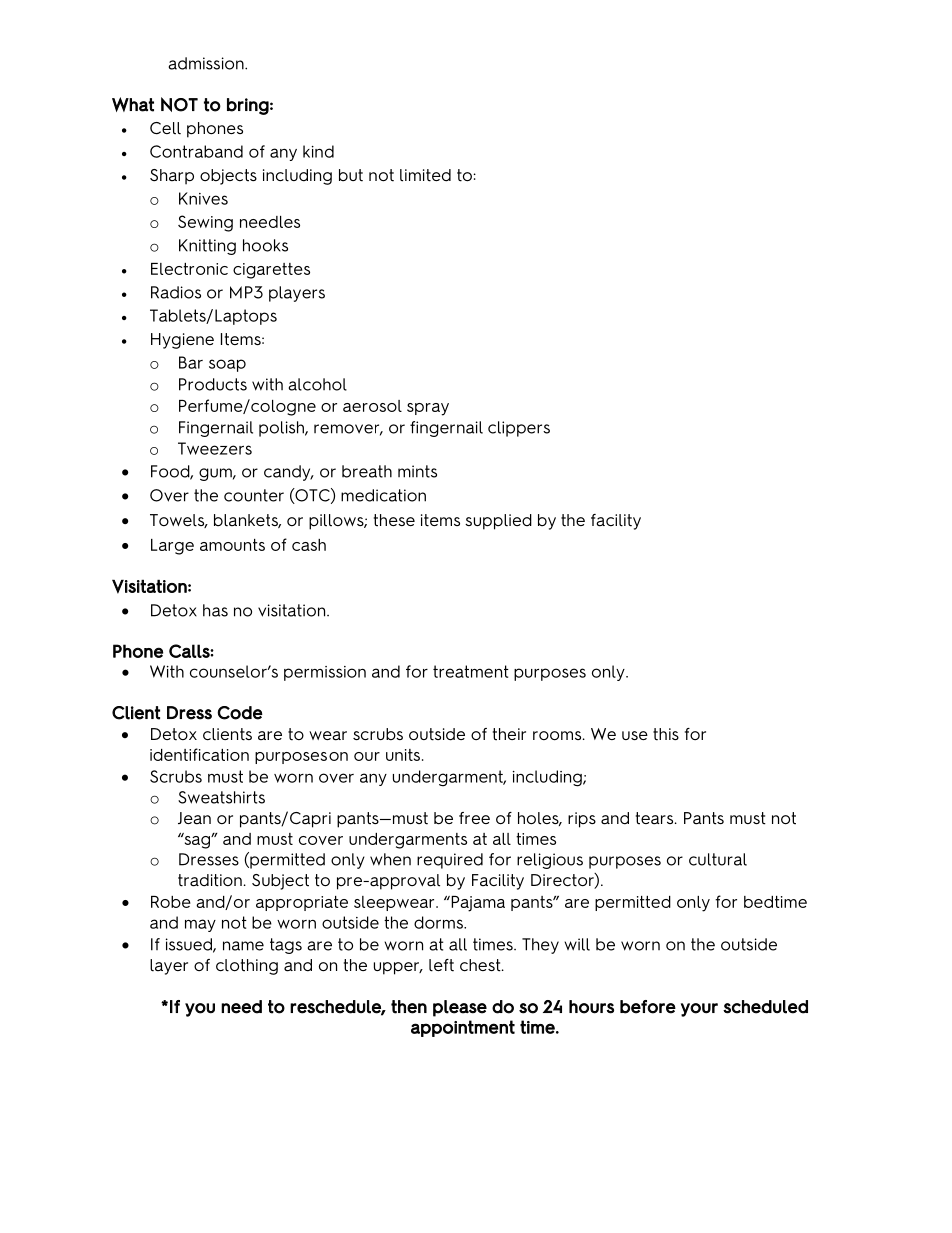  Describe the element at coordinates (207, 63) in the screenshot. I see `admission` at that location.
